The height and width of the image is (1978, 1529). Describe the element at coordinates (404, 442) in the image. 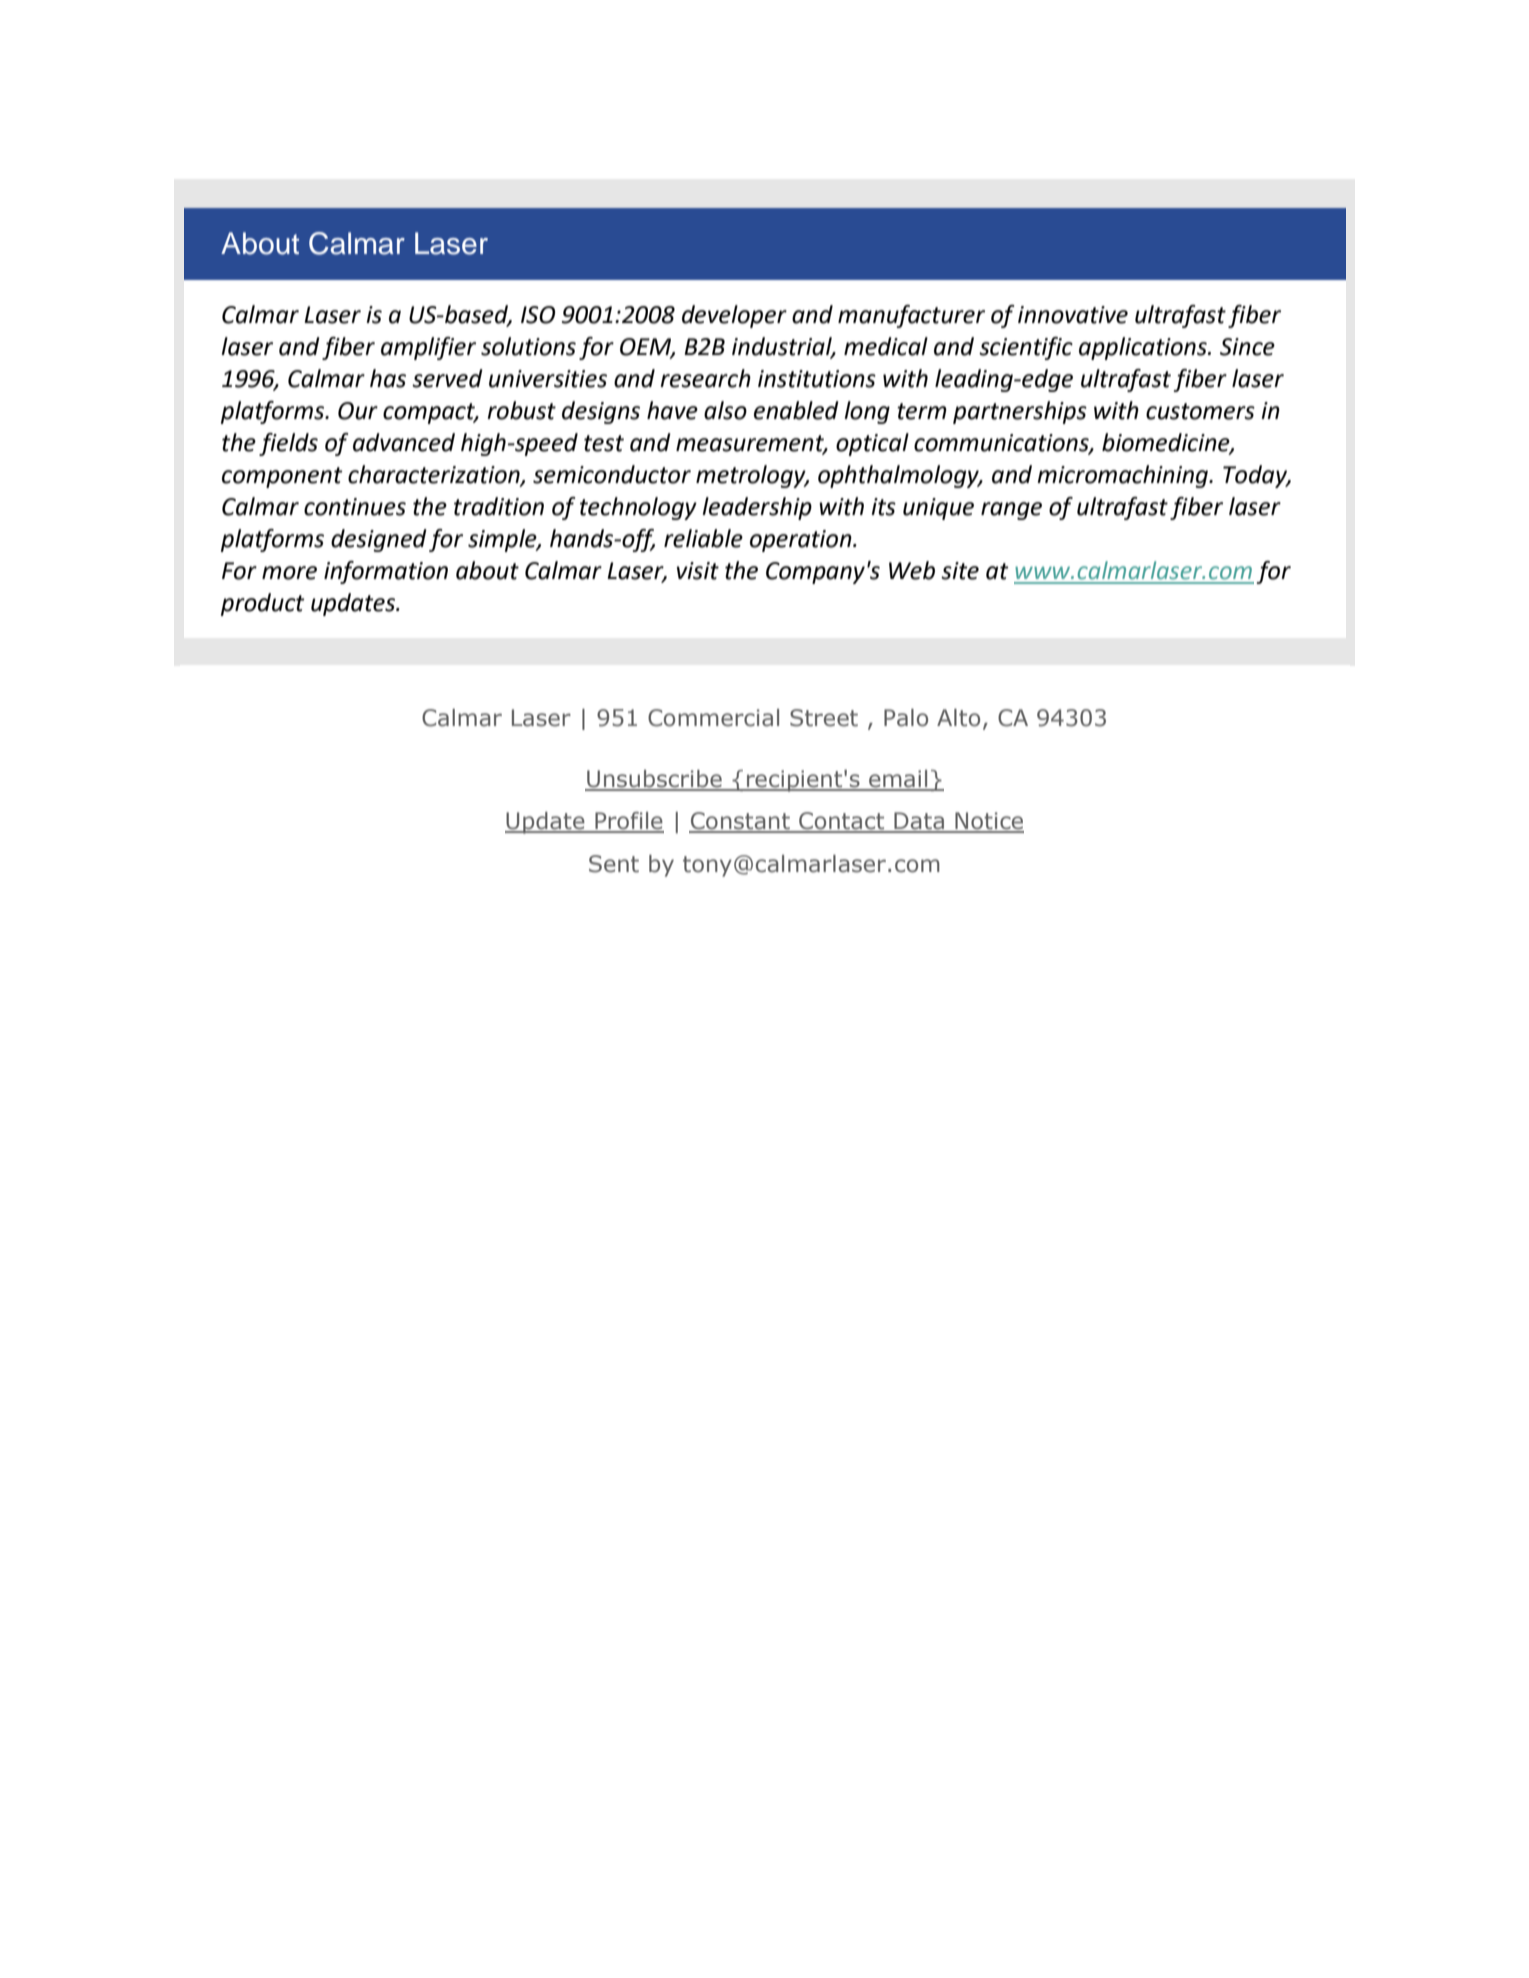

I see `advanced` at that location.
